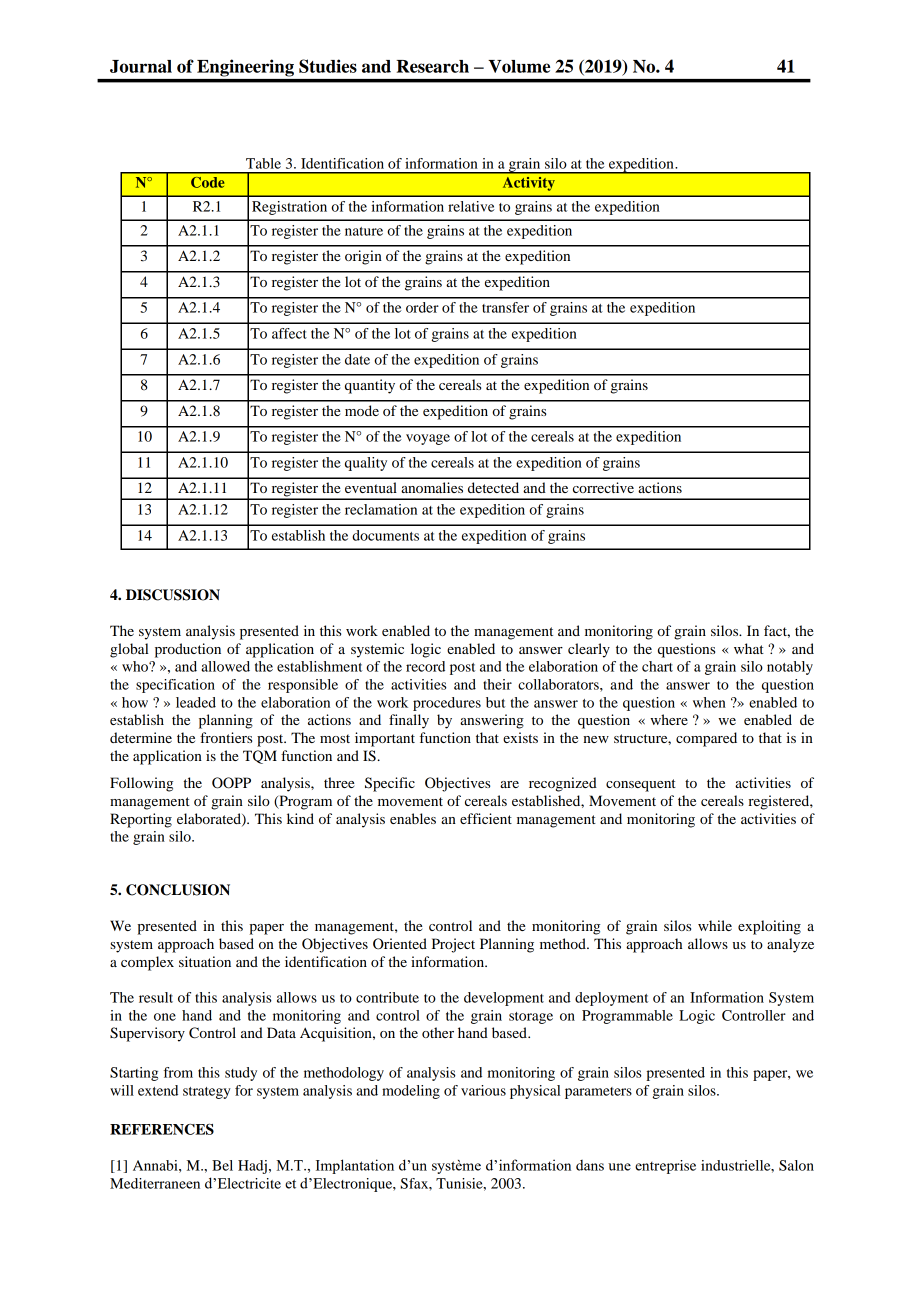  Describe the element at coordinates (519, 66) in the page. I see `Volume` at that location.
